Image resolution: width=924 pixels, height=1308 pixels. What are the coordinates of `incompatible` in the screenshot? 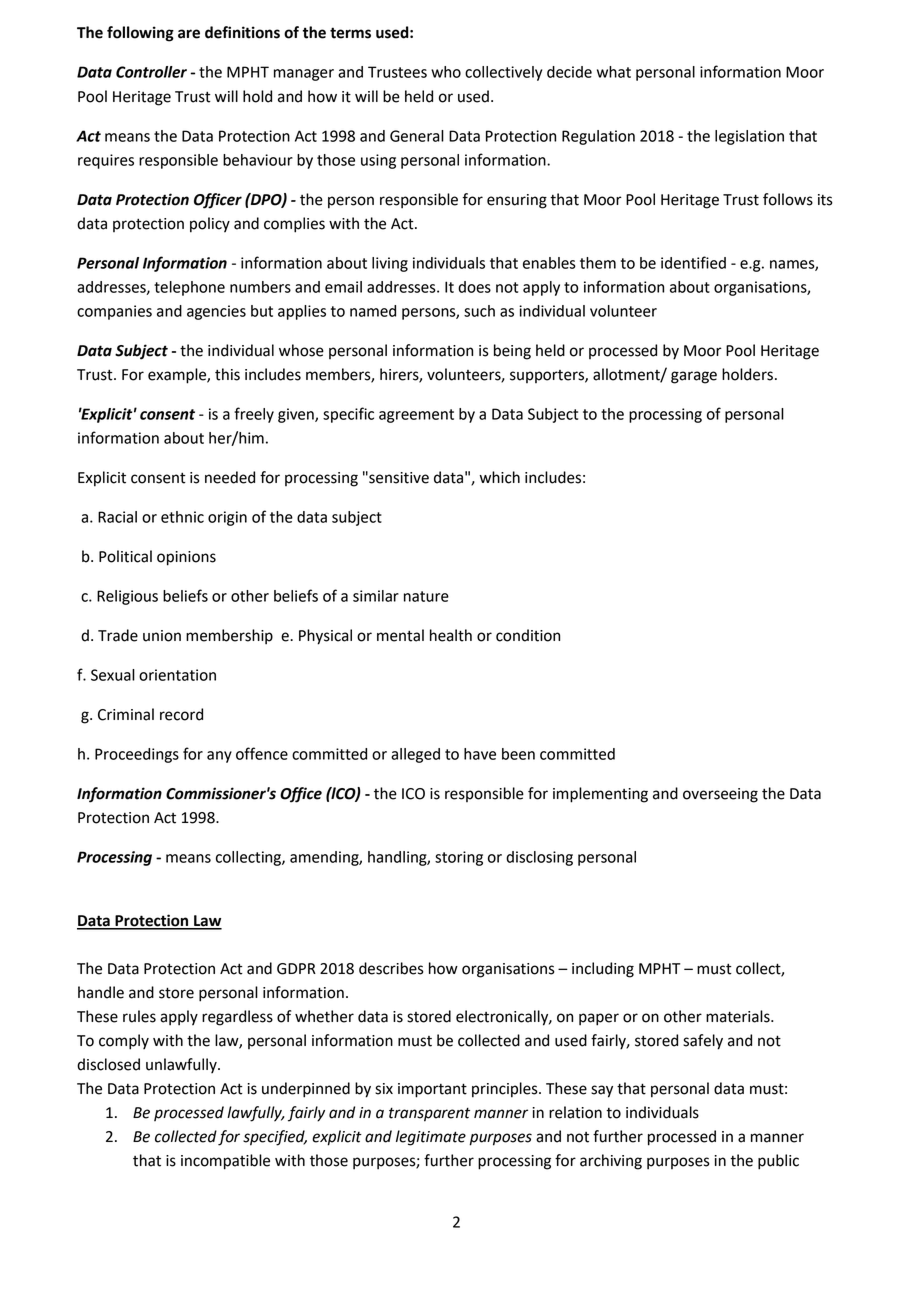 It's located at (225, 1162).
